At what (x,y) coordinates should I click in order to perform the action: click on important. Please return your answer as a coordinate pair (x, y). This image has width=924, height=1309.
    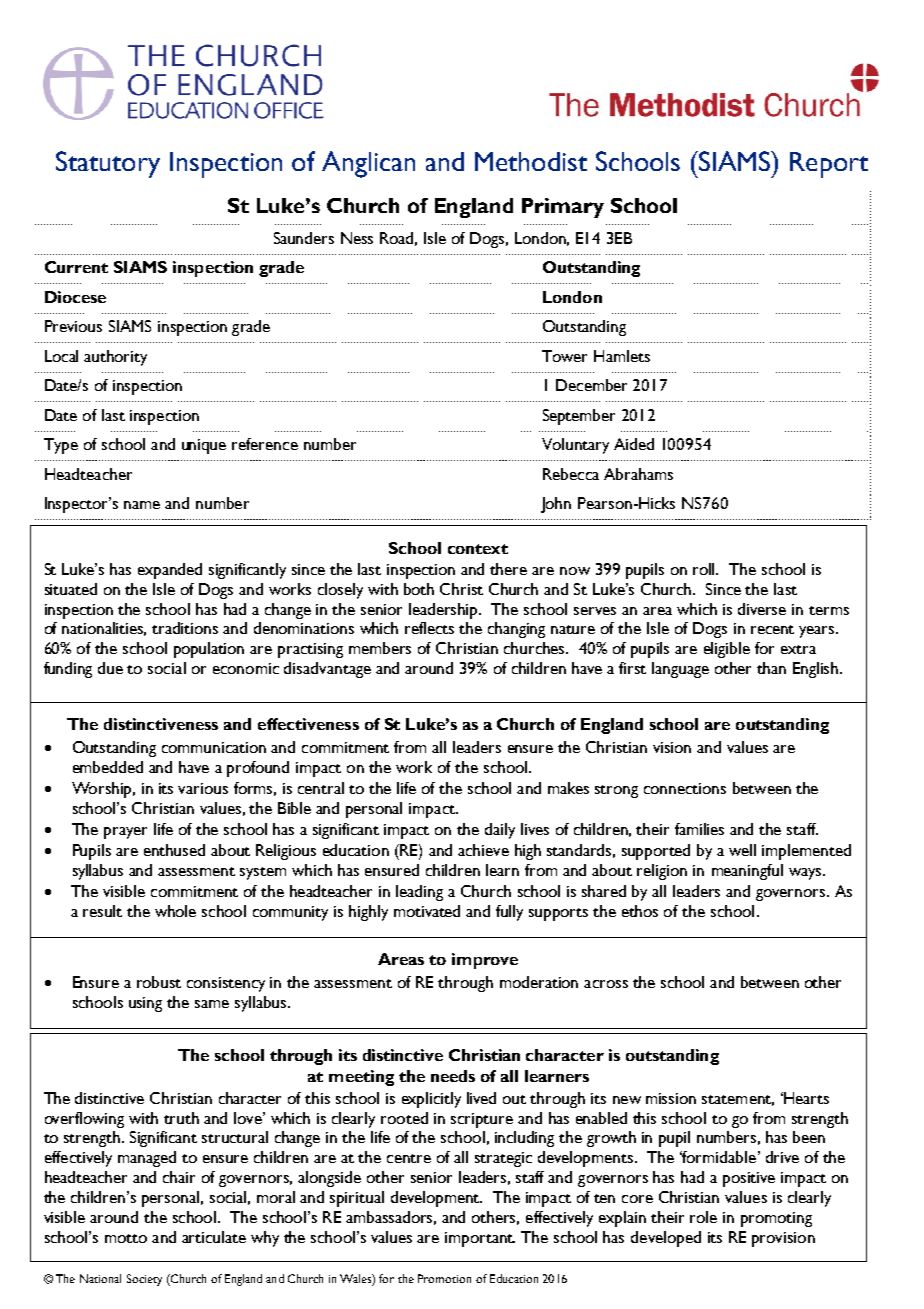
    Looking at the image, I should click on (480, 1239).
